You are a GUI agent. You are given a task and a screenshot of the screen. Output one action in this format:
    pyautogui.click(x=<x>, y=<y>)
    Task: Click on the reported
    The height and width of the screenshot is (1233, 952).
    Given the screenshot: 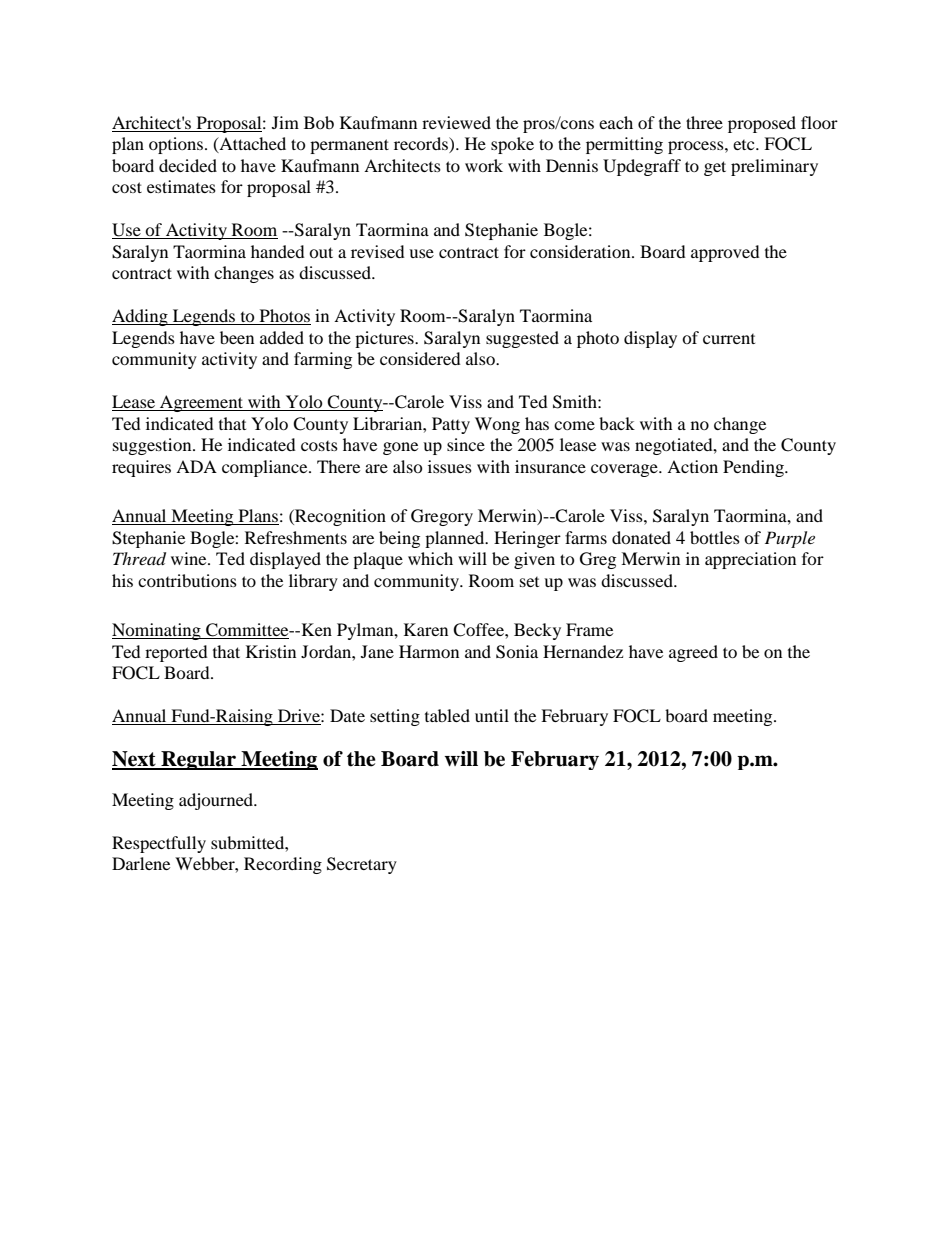 What is the action you would take?
    pyautogui.click(x=176, y=653)
